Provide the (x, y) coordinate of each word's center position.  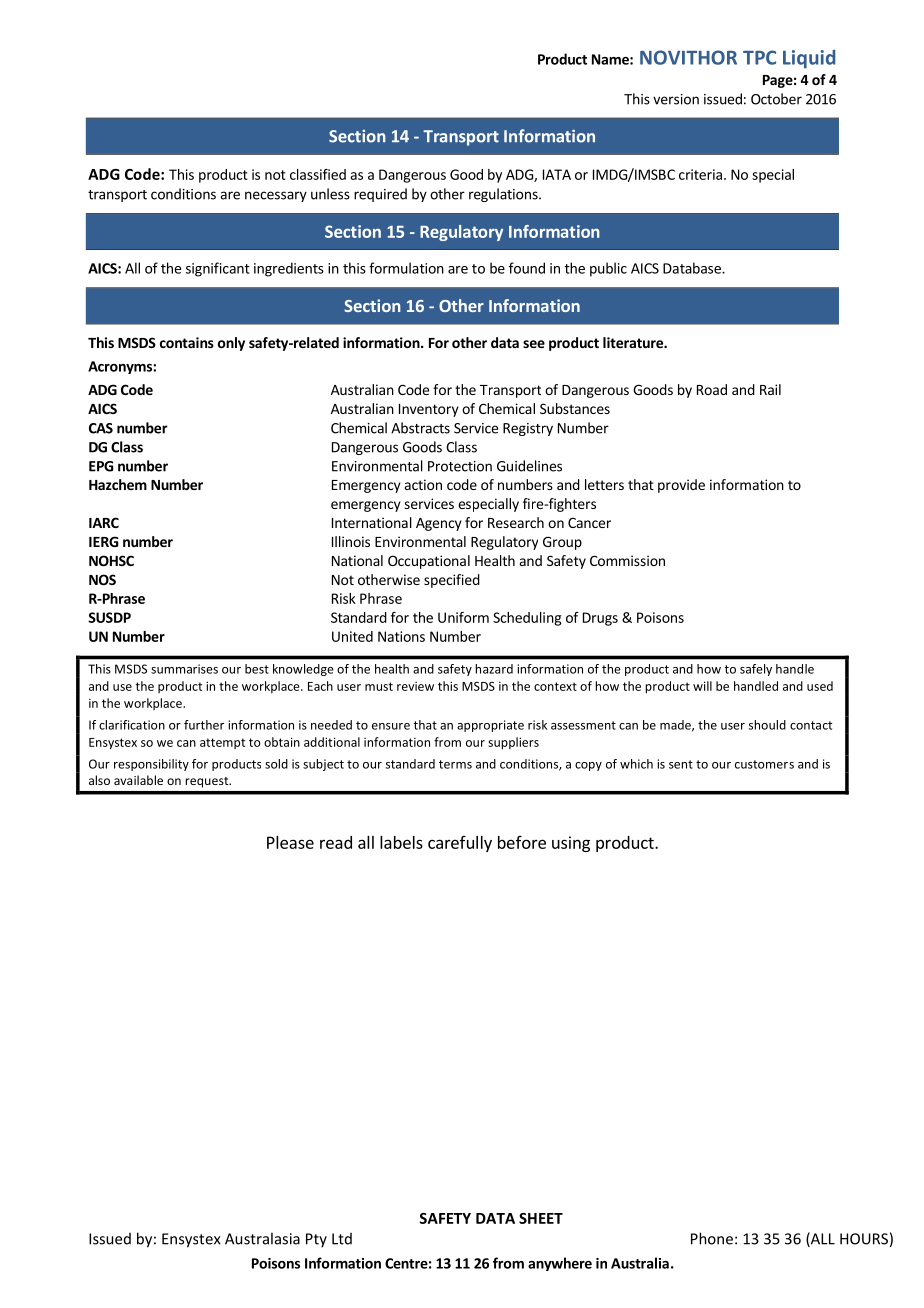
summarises (184, 669)
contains (187, 342)
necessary (276, 196)
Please (290, 842)
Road (712, 389)
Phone (712, 1238)
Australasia (262, 1238)
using (571, 844)
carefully (460, 844)
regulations (504, 195)
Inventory (429, 410)
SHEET (541, 1218)
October (776, 99)
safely (756, 670)
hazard (494, 669)
